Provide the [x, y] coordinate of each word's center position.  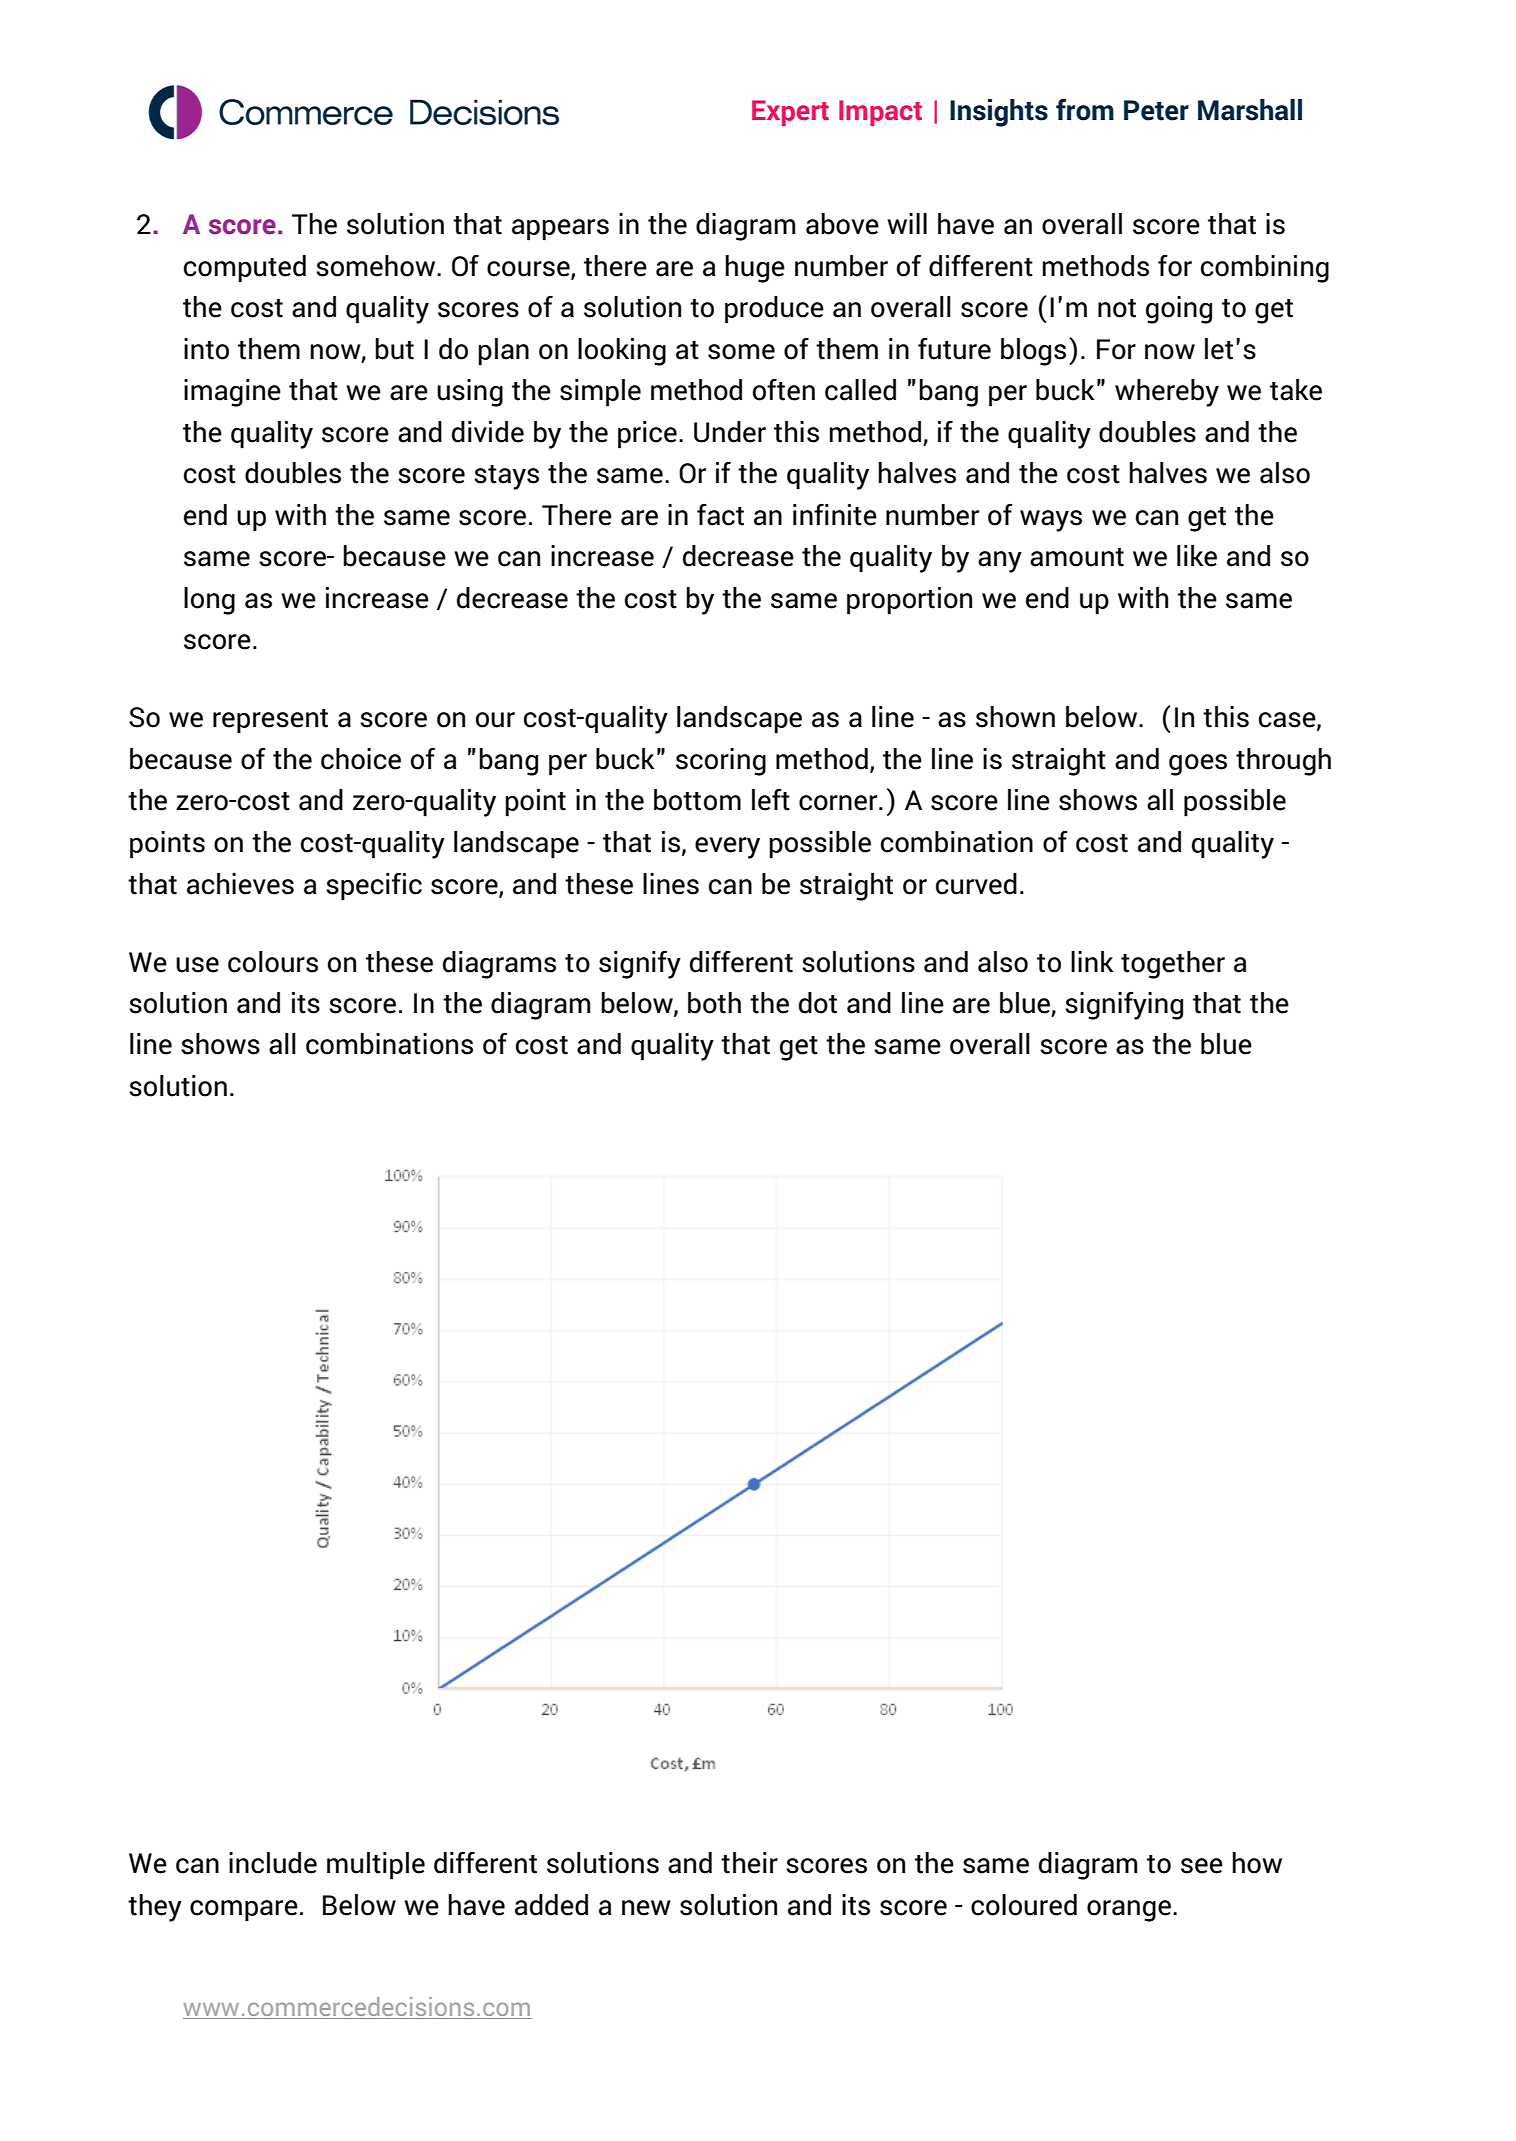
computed [245, 269]
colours [273, 962]
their [749, 1863]
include [273, 1863]
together [1173, 965]
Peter [1156, 110]
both [714, 1003]
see [1202, 1866]
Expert [790, 113]
